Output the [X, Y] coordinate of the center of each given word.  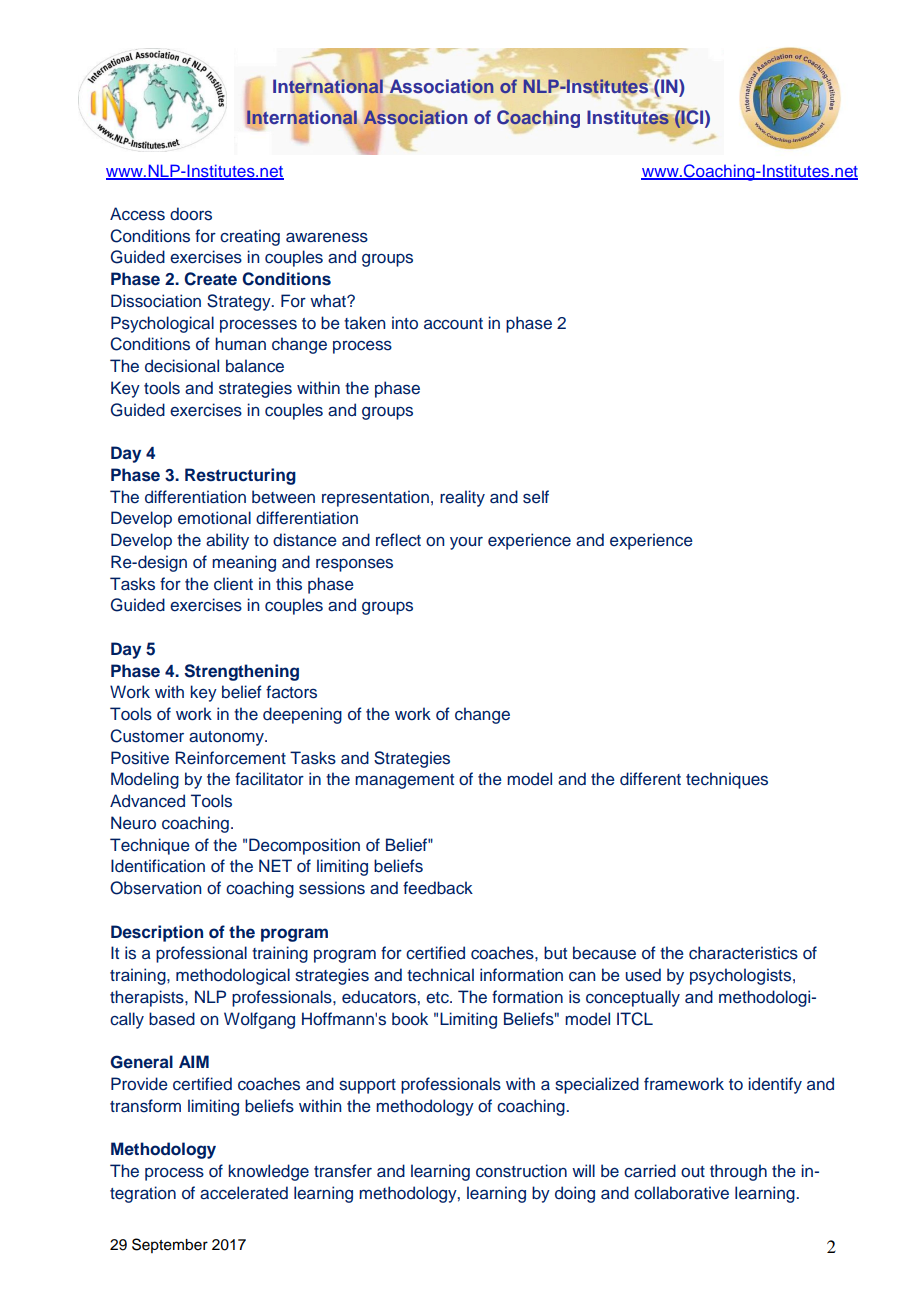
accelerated [244, 1193]
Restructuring [240, 476]
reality [462, 498]
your [466, 543]
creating [250, 237]
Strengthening [241, 672]
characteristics [743, 953]
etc [438, 998]
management [404, 781]
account [453, 324]
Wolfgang [259, 1020]
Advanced [147, 801]
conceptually [633, 998]
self [536, 497]
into [405, 322]
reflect [398, 540]
